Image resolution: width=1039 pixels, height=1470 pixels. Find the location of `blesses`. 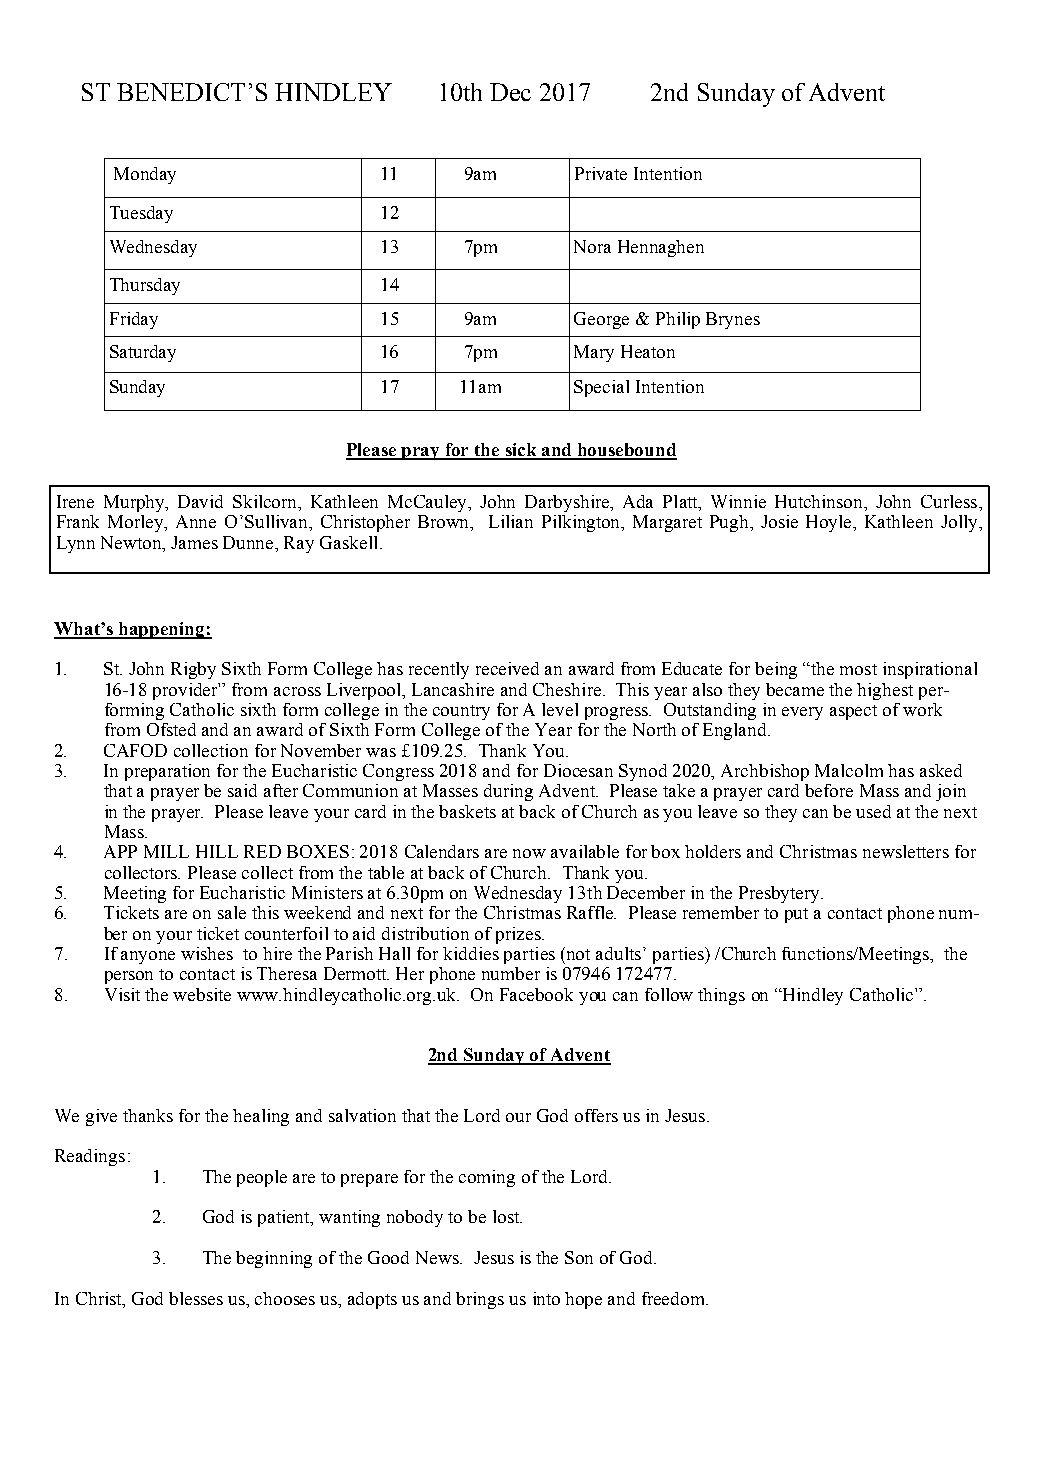

blesses is located at coordinates (196, 1298).
